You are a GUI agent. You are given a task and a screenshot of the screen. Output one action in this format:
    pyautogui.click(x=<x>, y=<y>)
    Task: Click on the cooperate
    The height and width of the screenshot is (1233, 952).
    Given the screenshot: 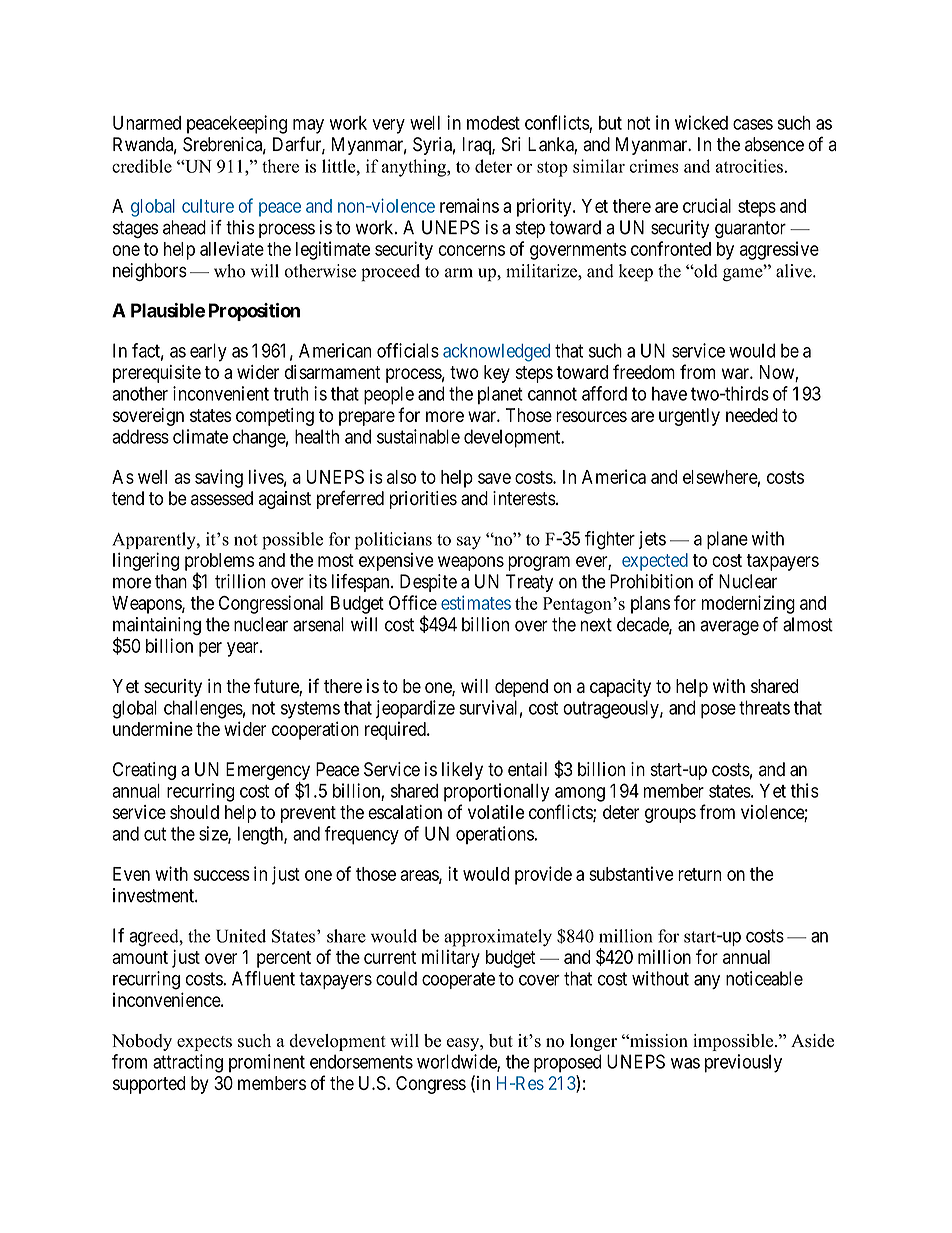 What is the action you would take?
    pyautogui.click(x=458, y=980)
